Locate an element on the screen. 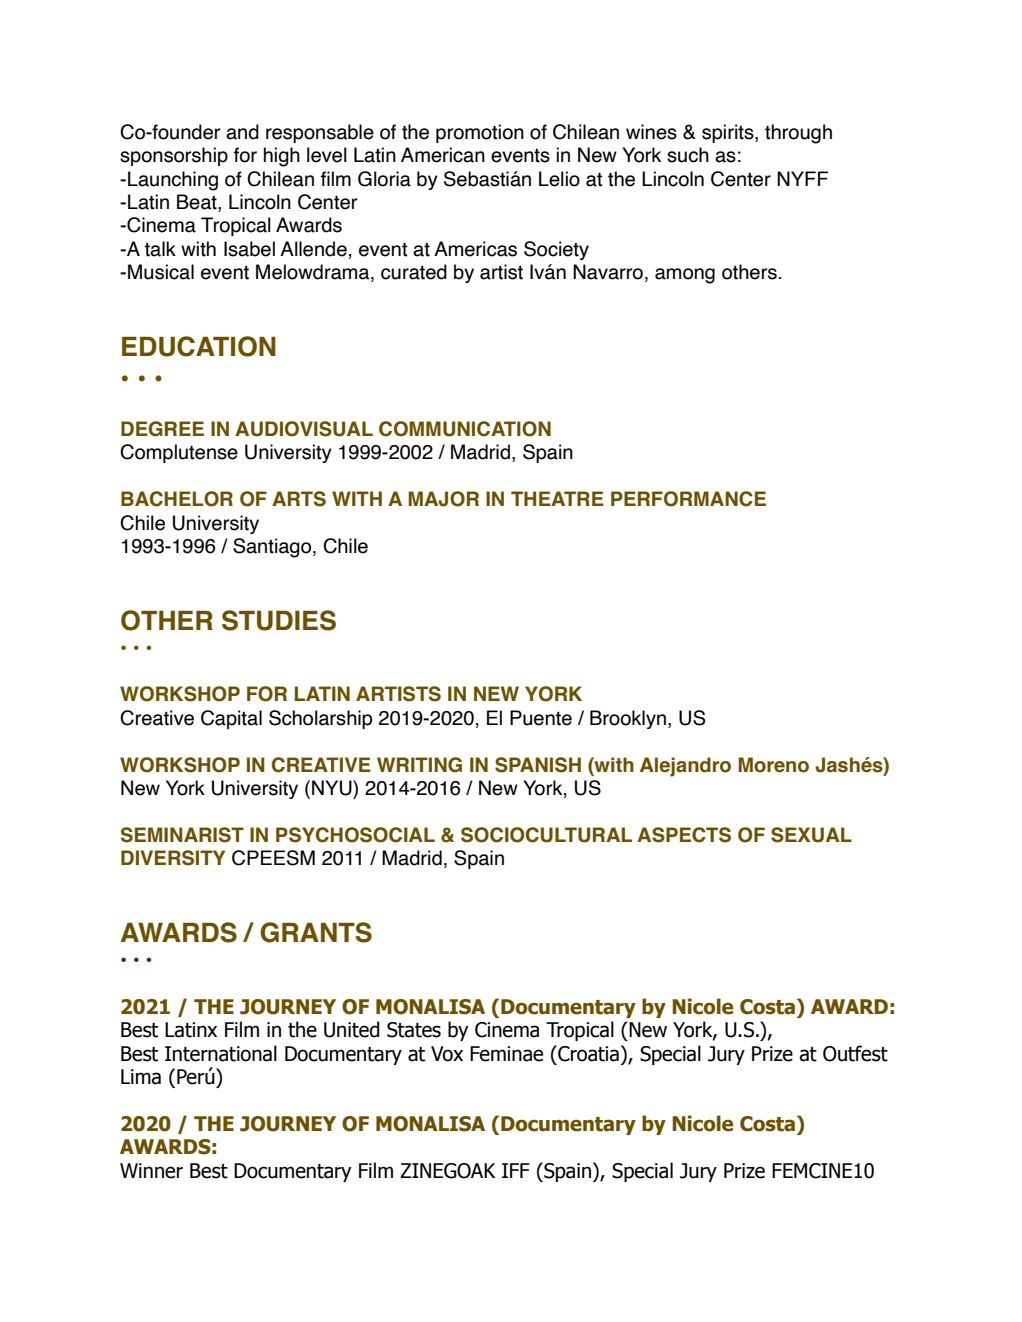 Image resolution: width=1022 pixels, height=1322 pixels. SOCIOCULTURAL is located at coordinates (546, 835).
